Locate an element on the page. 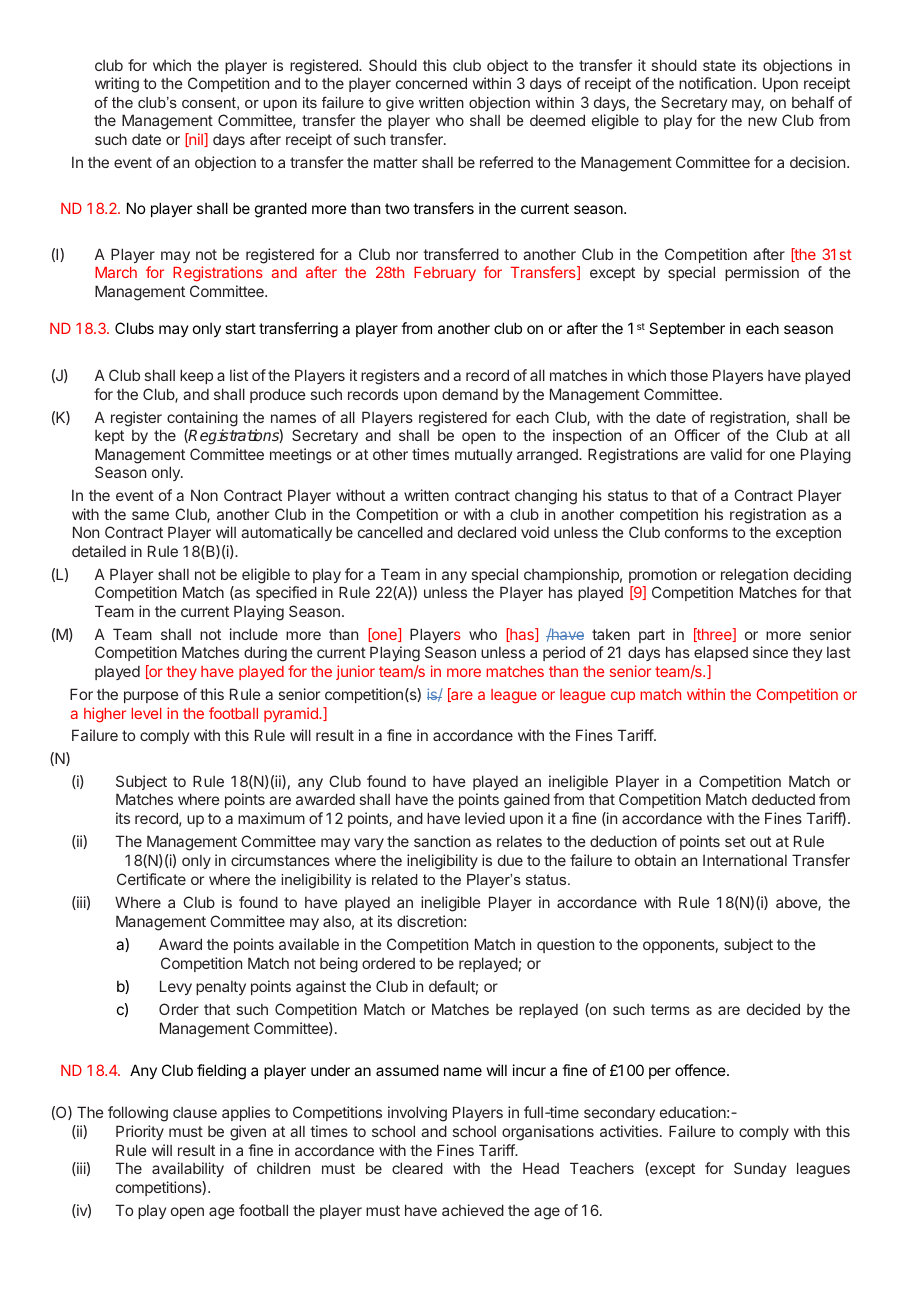 The width and height of the document is (924, 1308). availability is located at coordinates (188, 1169).
